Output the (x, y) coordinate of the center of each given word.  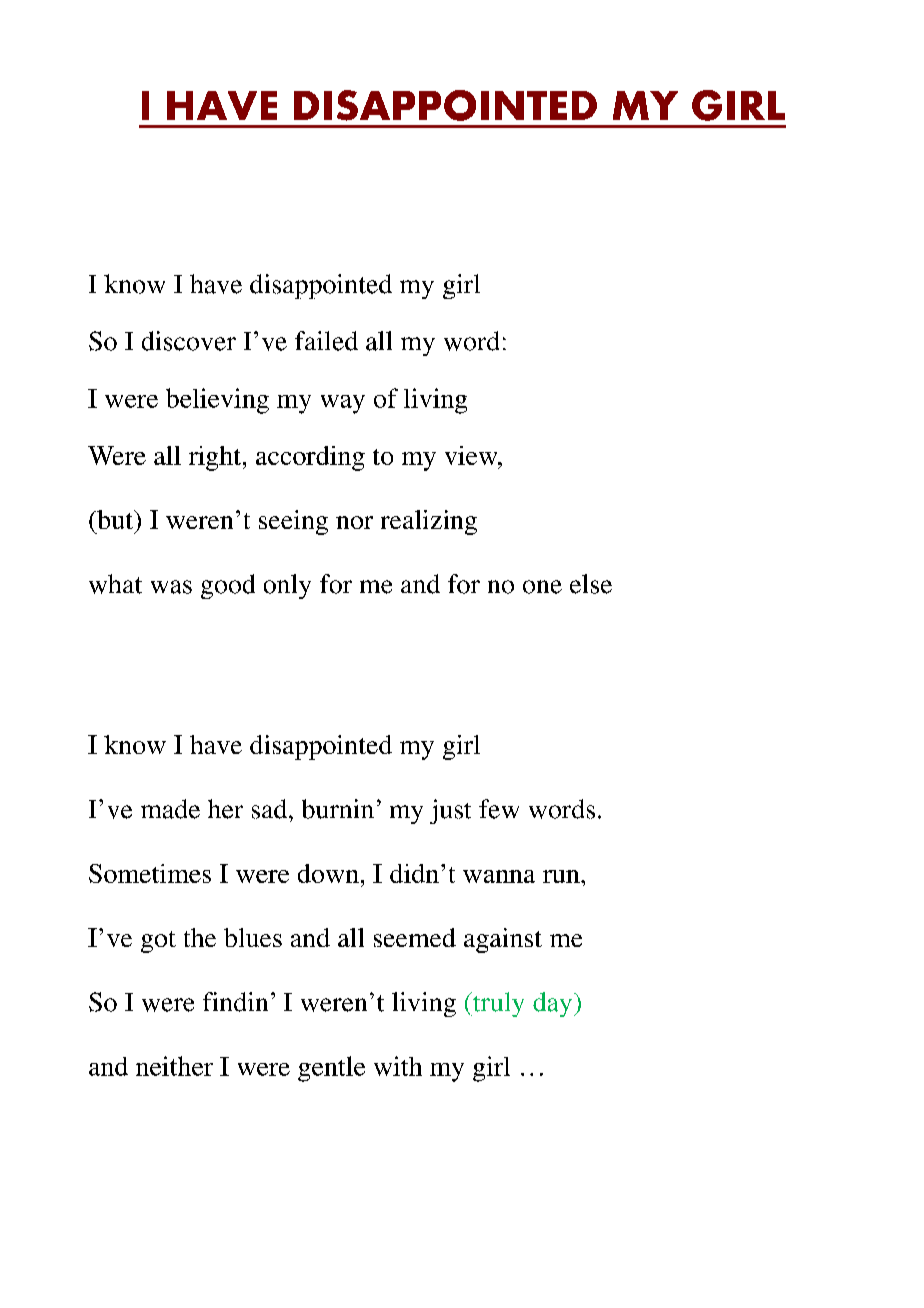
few (499, 809)
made (170, 809)
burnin (338, 809)
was (171, 587)
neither (174, 1066)
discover (189, 341)
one (542, 587)
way (343, 404)
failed (326, 341)
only (287, 586)
